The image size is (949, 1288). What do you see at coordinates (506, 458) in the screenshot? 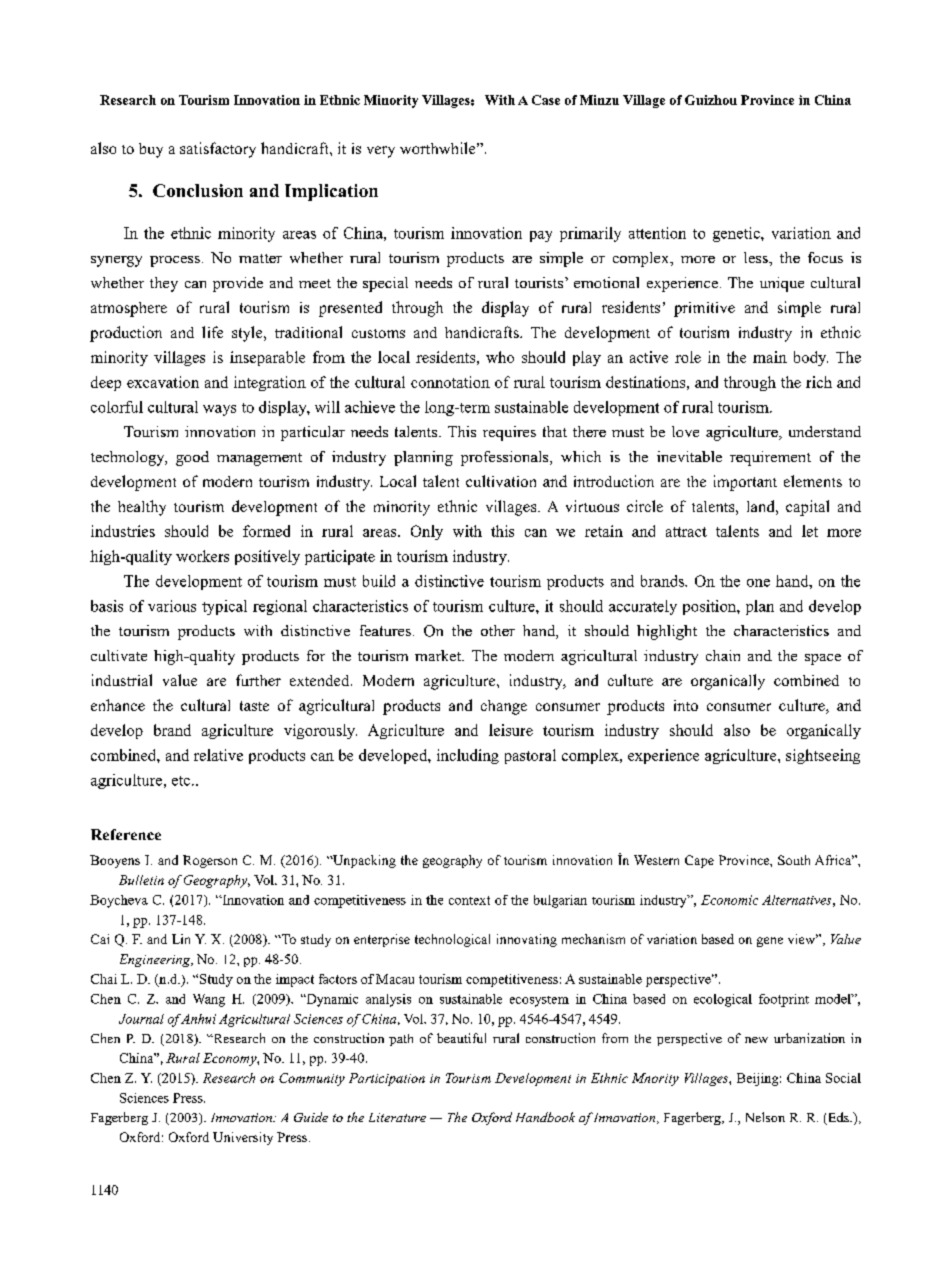
I see `professionals` at bounding box center [506, 458].
